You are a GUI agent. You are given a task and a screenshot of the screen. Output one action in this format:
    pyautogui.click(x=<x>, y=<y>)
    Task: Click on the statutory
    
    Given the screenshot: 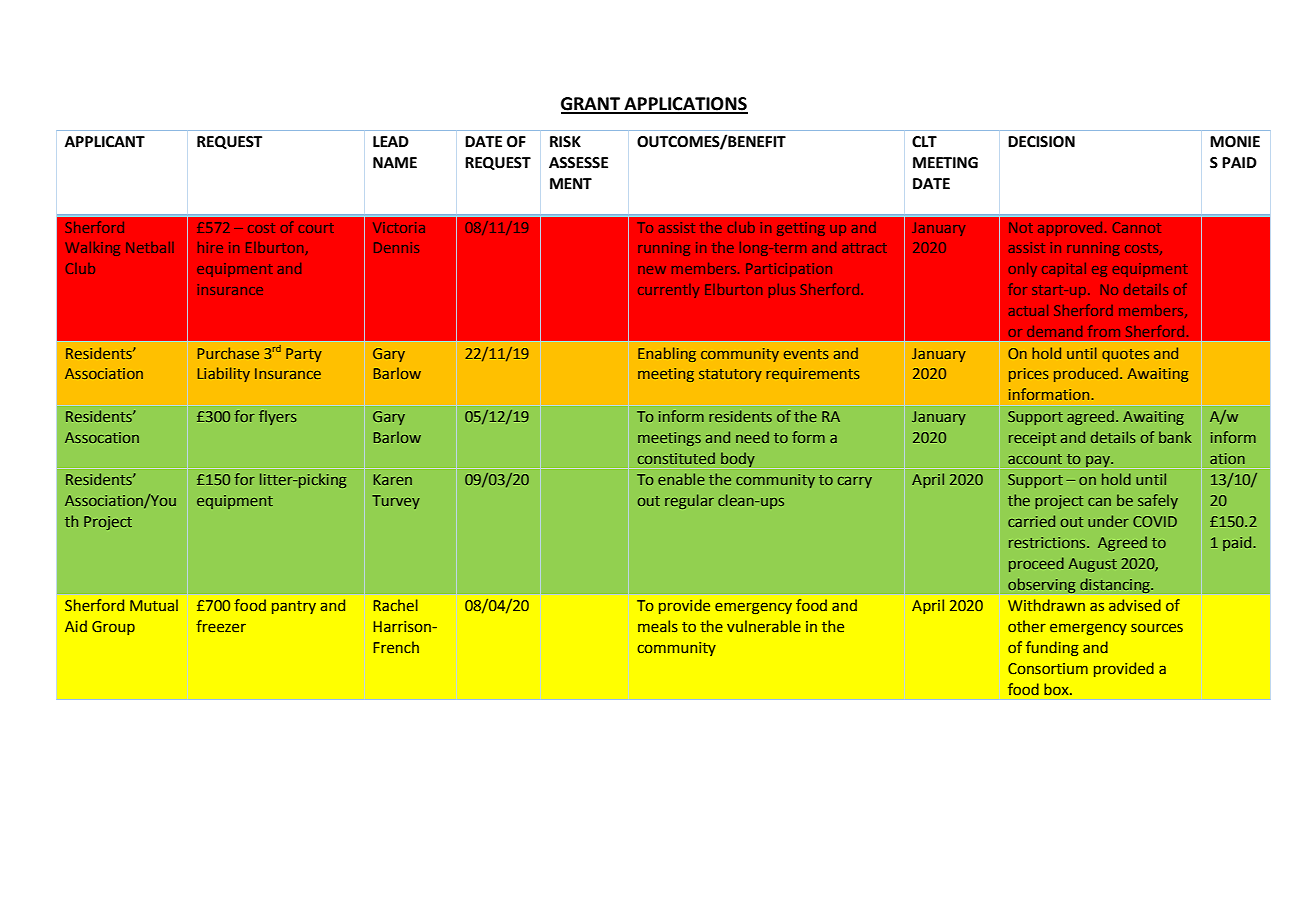 What is the action you would take?
    pyautogui.click(x=730, y=375)
